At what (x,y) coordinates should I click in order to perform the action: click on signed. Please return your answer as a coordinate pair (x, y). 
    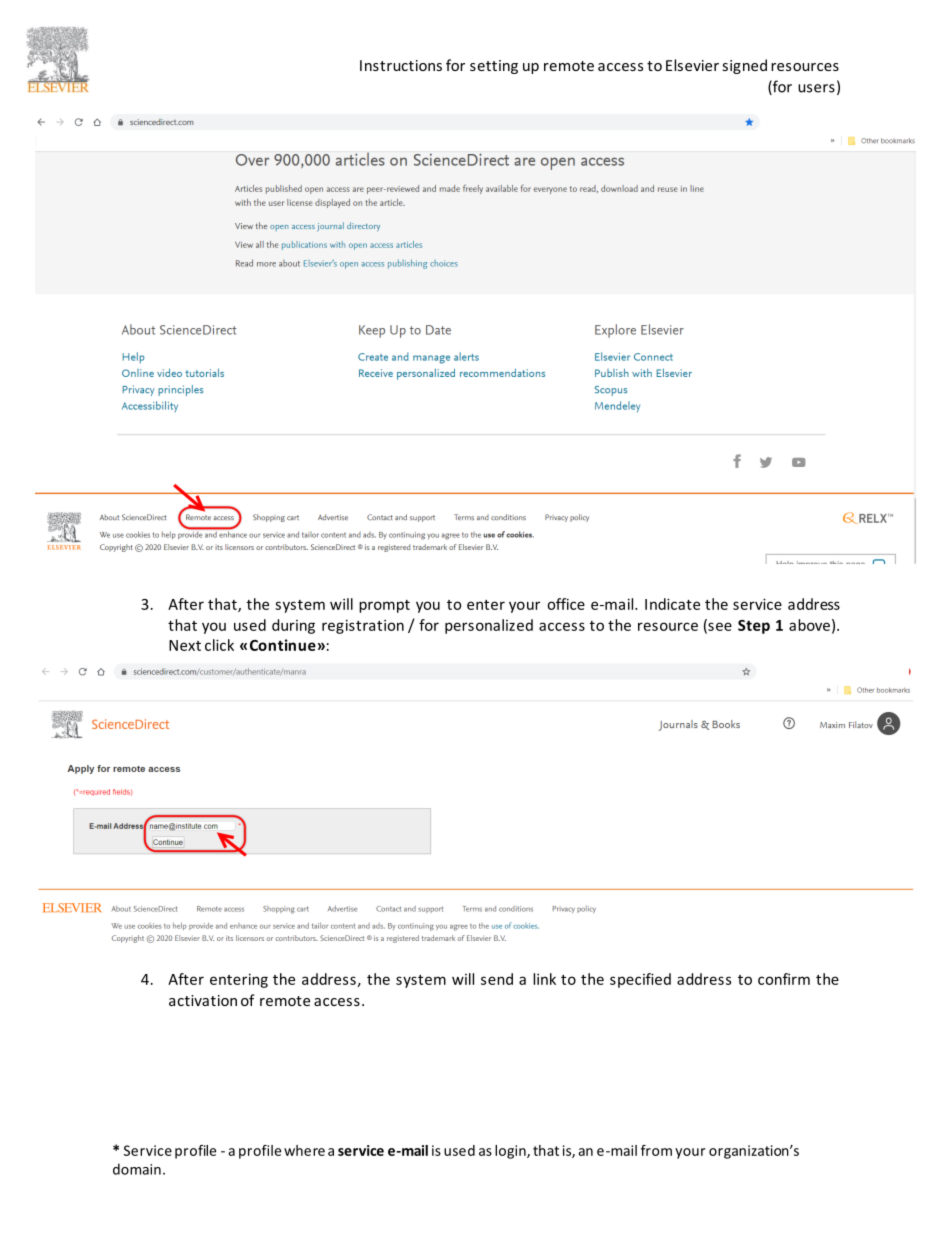
    Looking at the image, I should click on (744, 66).
